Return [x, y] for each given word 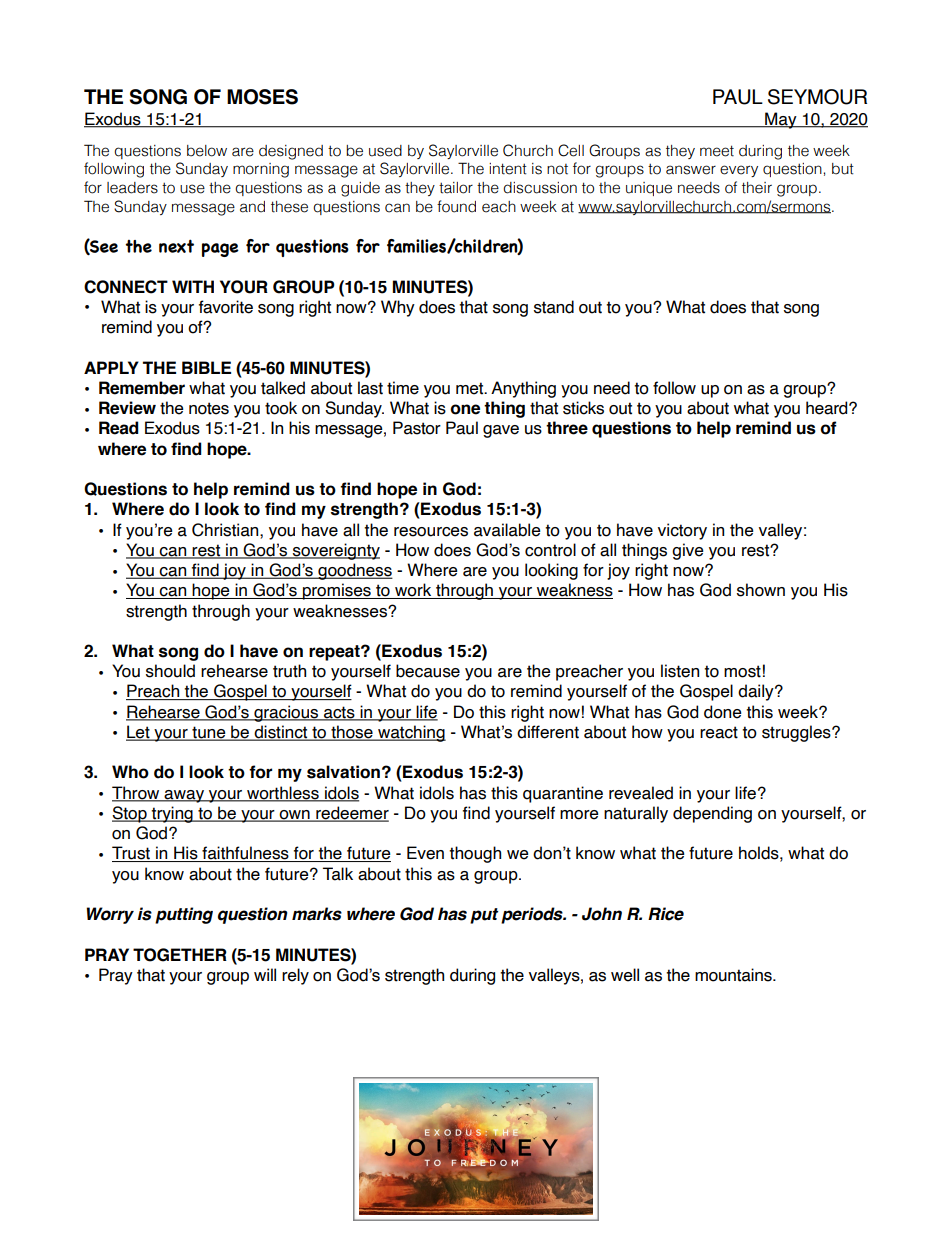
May [781, 120]
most [742, 671]
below [207, 151]
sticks [583, 408]
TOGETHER [180, 955]
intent [508, 169]
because [428, 671]
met [471, 388]
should [170, 671]
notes [209, 408]
